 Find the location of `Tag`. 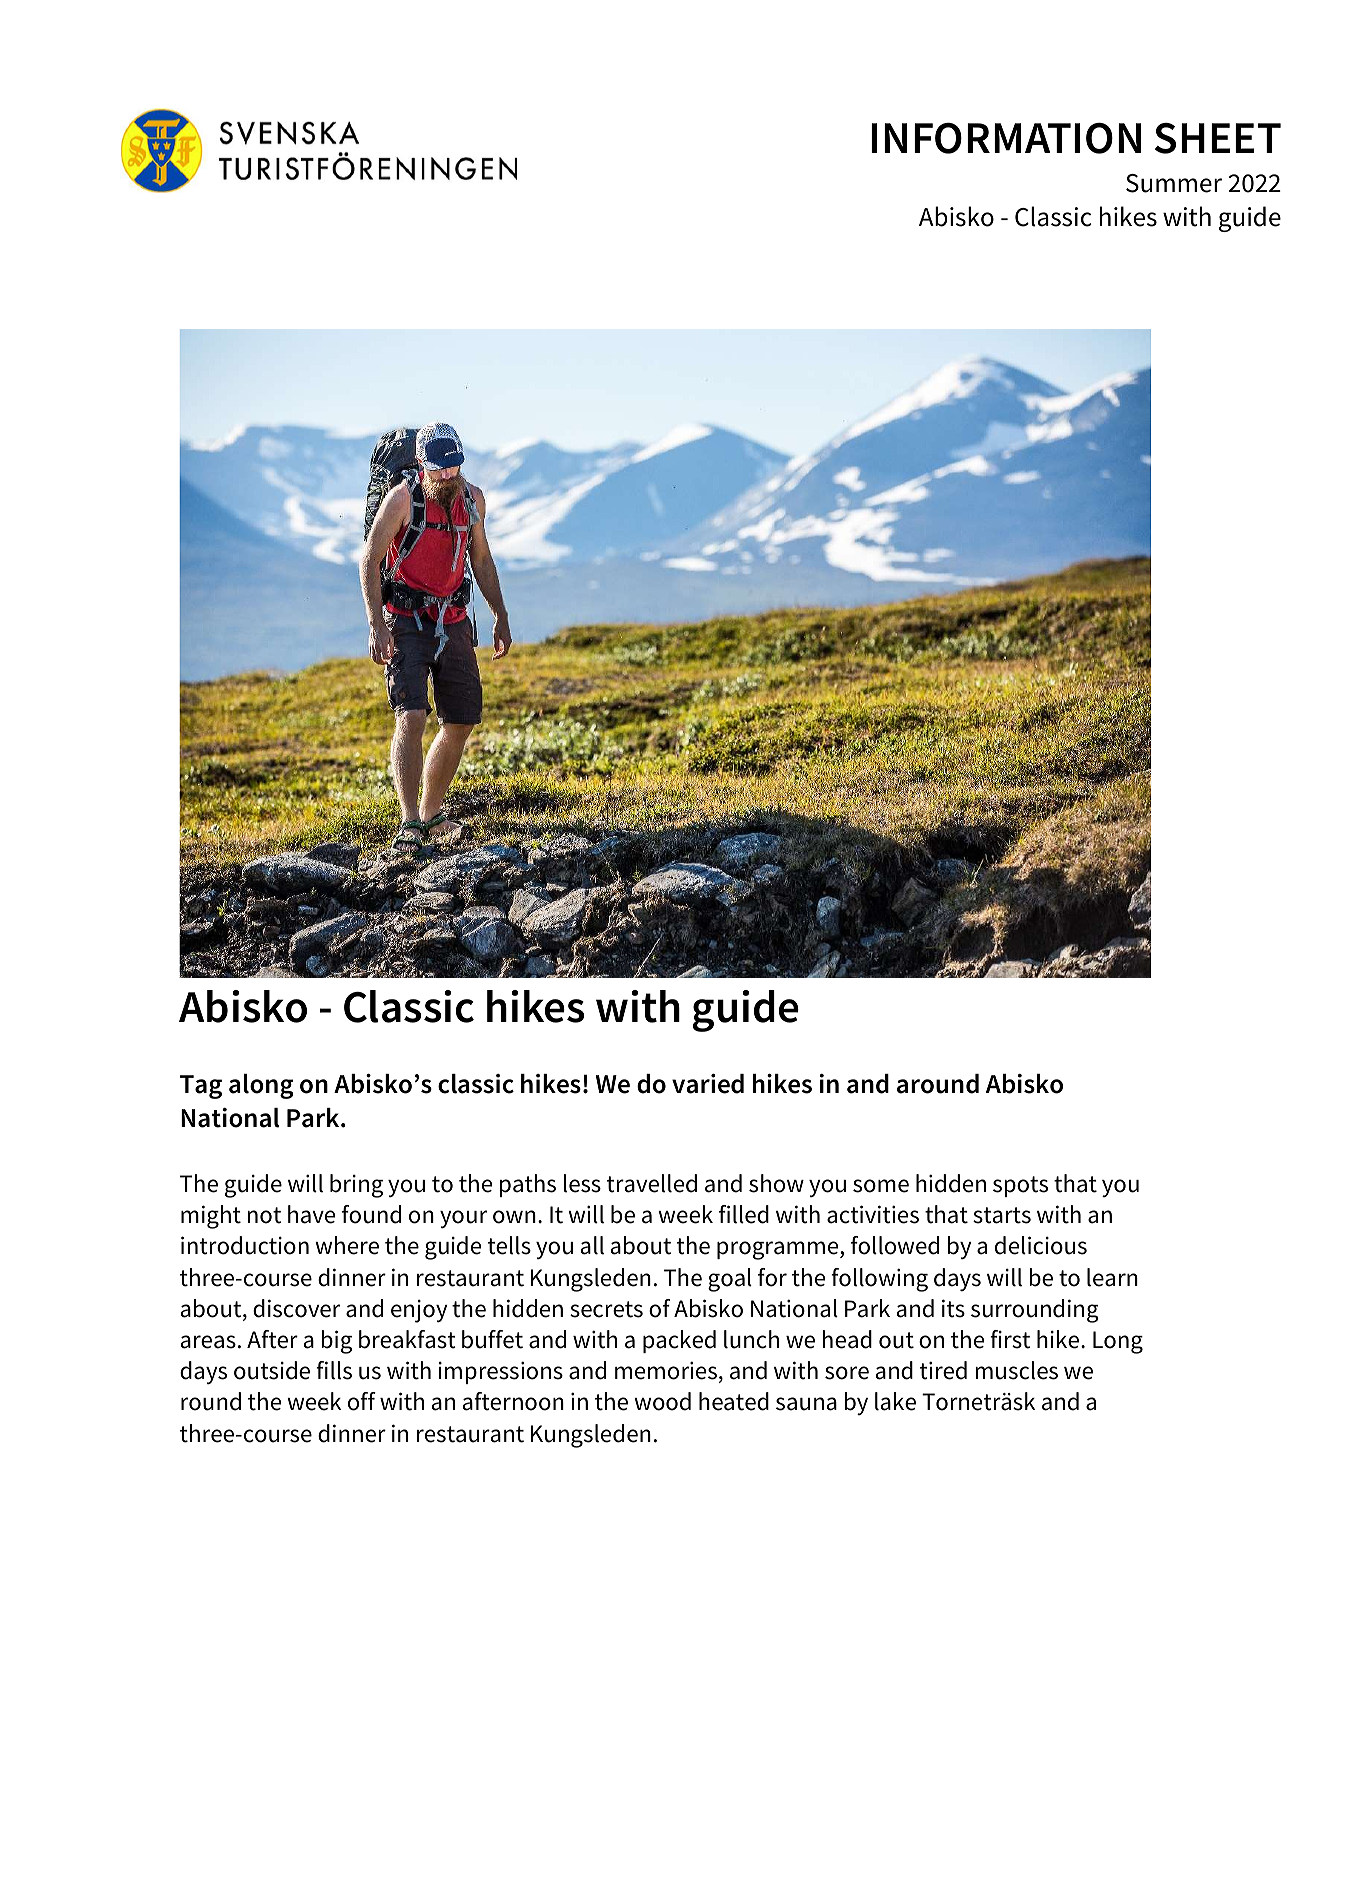

Tag is located at coordinates (201, 1087).
